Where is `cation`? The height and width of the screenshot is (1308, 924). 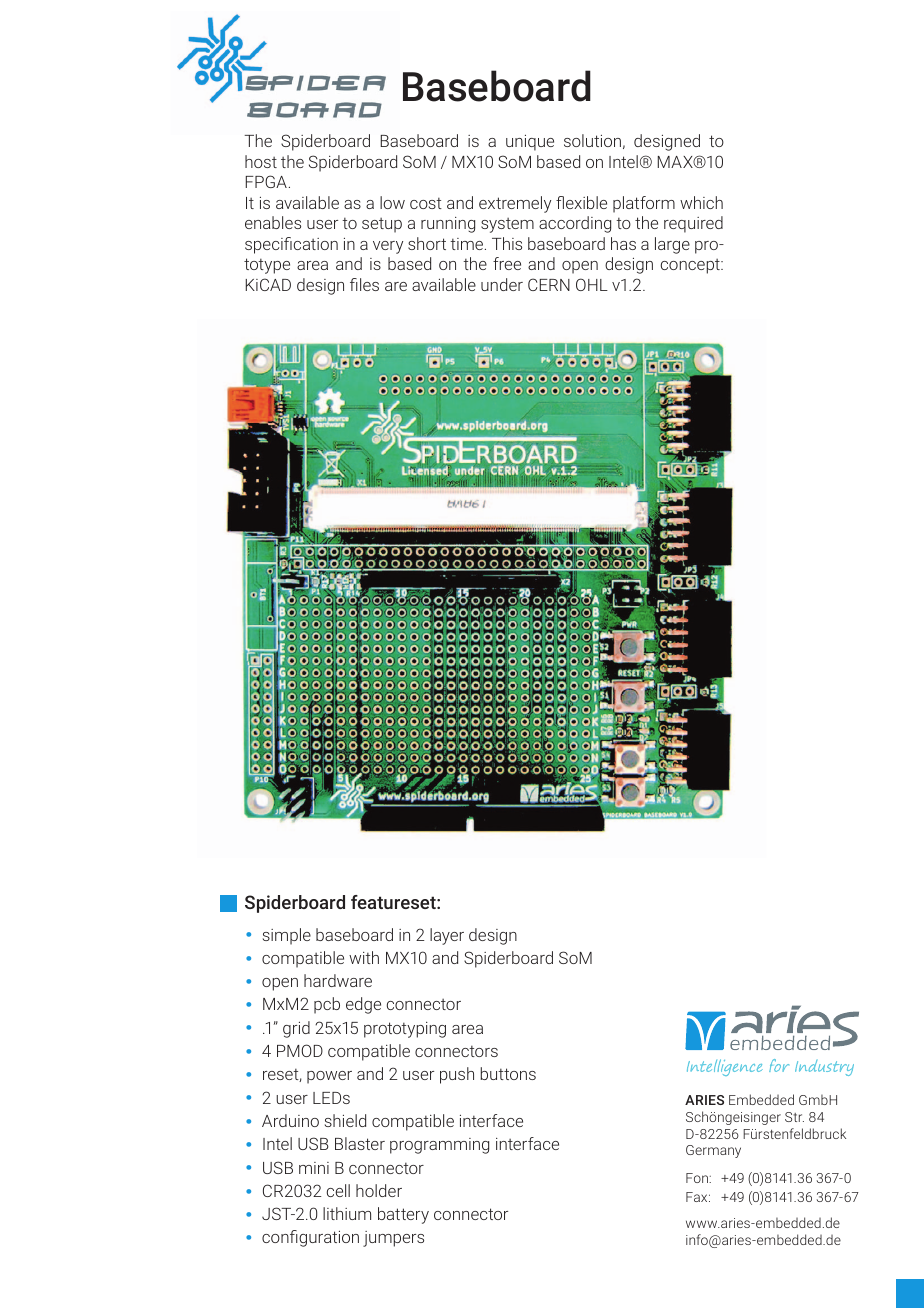
cation is located at coordinates (316, 244).
